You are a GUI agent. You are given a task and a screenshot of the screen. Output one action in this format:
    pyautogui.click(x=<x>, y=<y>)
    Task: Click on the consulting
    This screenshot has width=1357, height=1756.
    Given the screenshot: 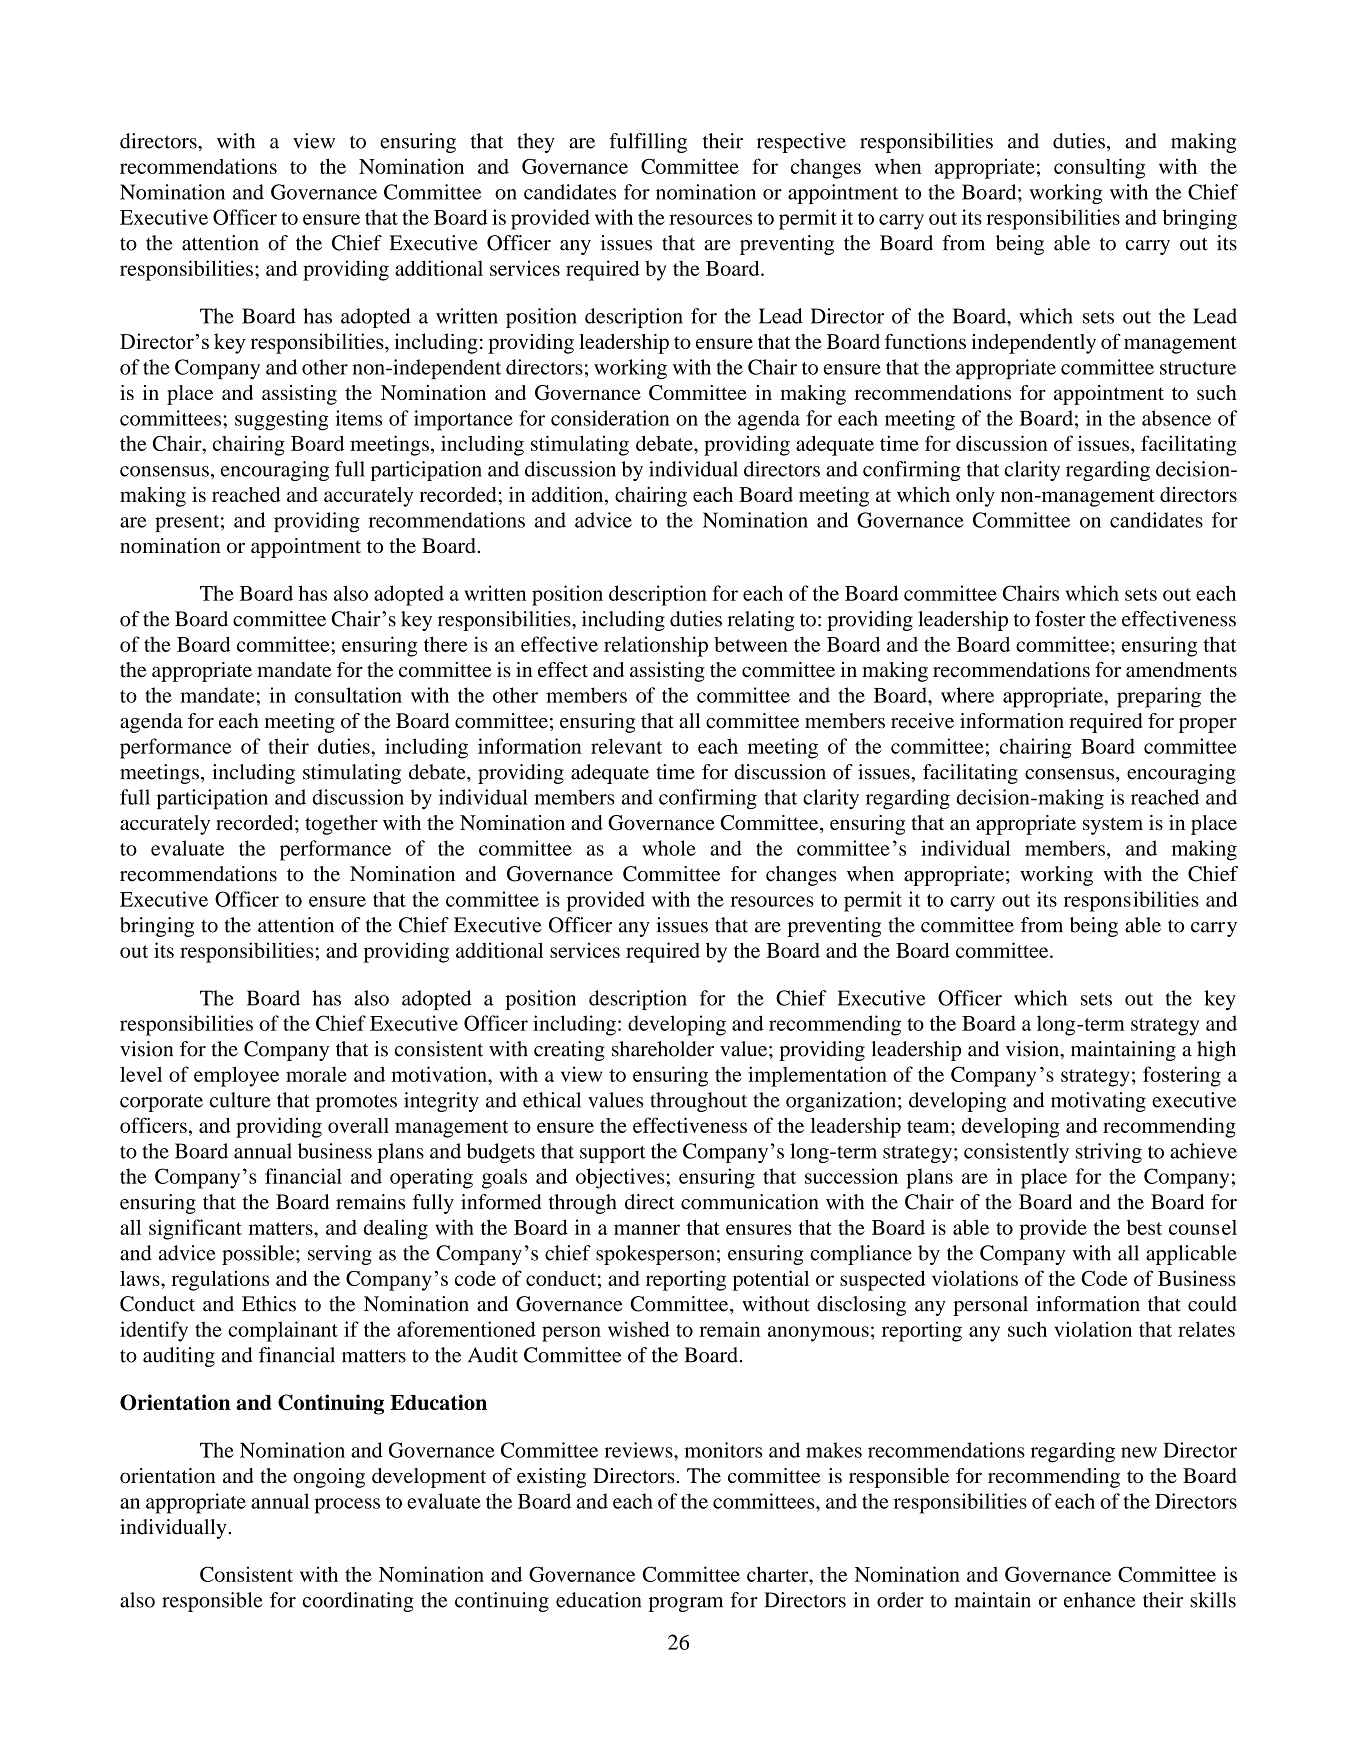 What is the action you would take?
    pyautogui.click(x=1099, y=168)
